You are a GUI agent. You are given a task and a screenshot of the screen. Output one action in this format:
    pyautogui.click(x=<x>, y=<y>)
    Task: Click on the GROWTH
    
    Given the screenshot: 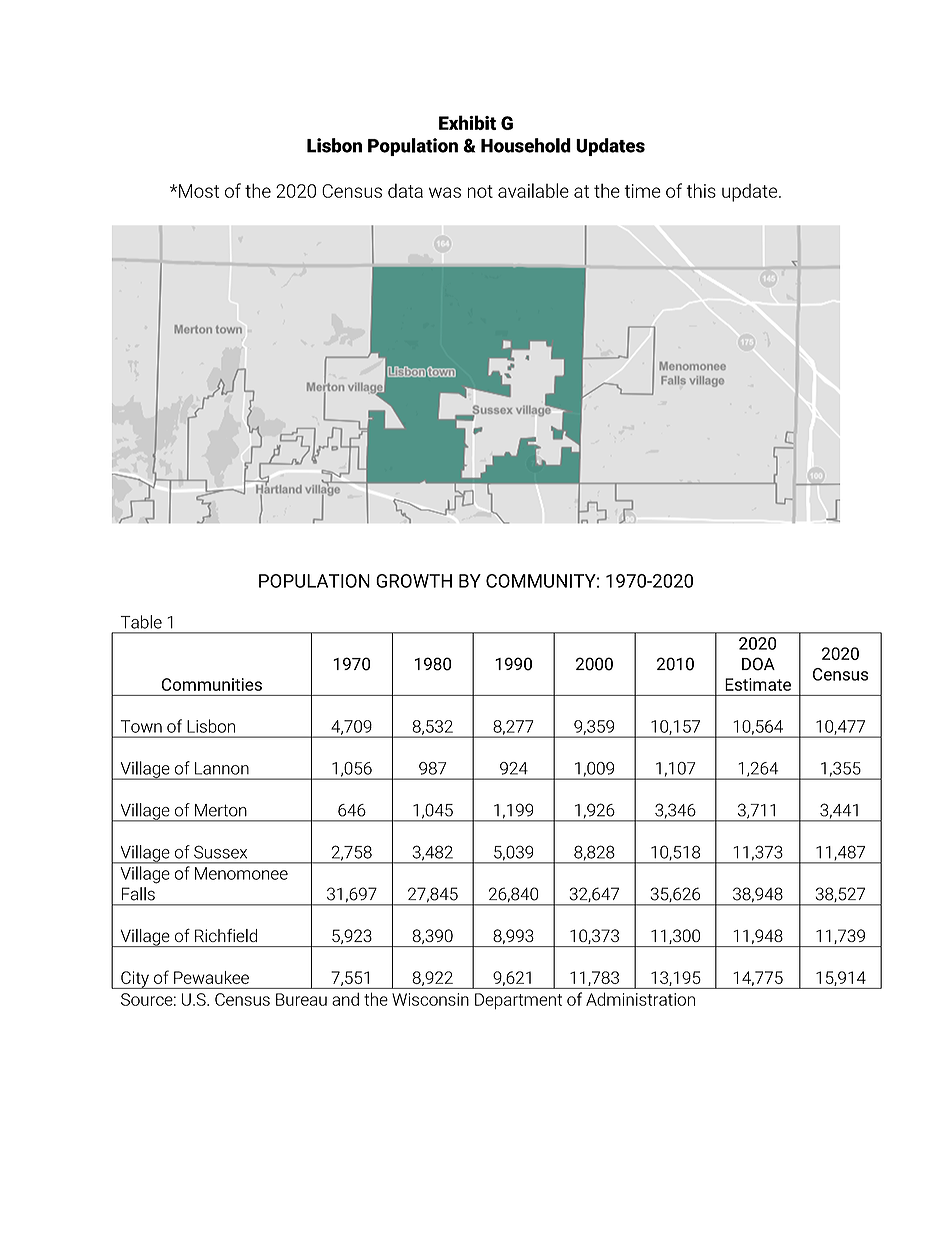 What is the action you would take?
    pyautogui.click(x=414, y=581)
